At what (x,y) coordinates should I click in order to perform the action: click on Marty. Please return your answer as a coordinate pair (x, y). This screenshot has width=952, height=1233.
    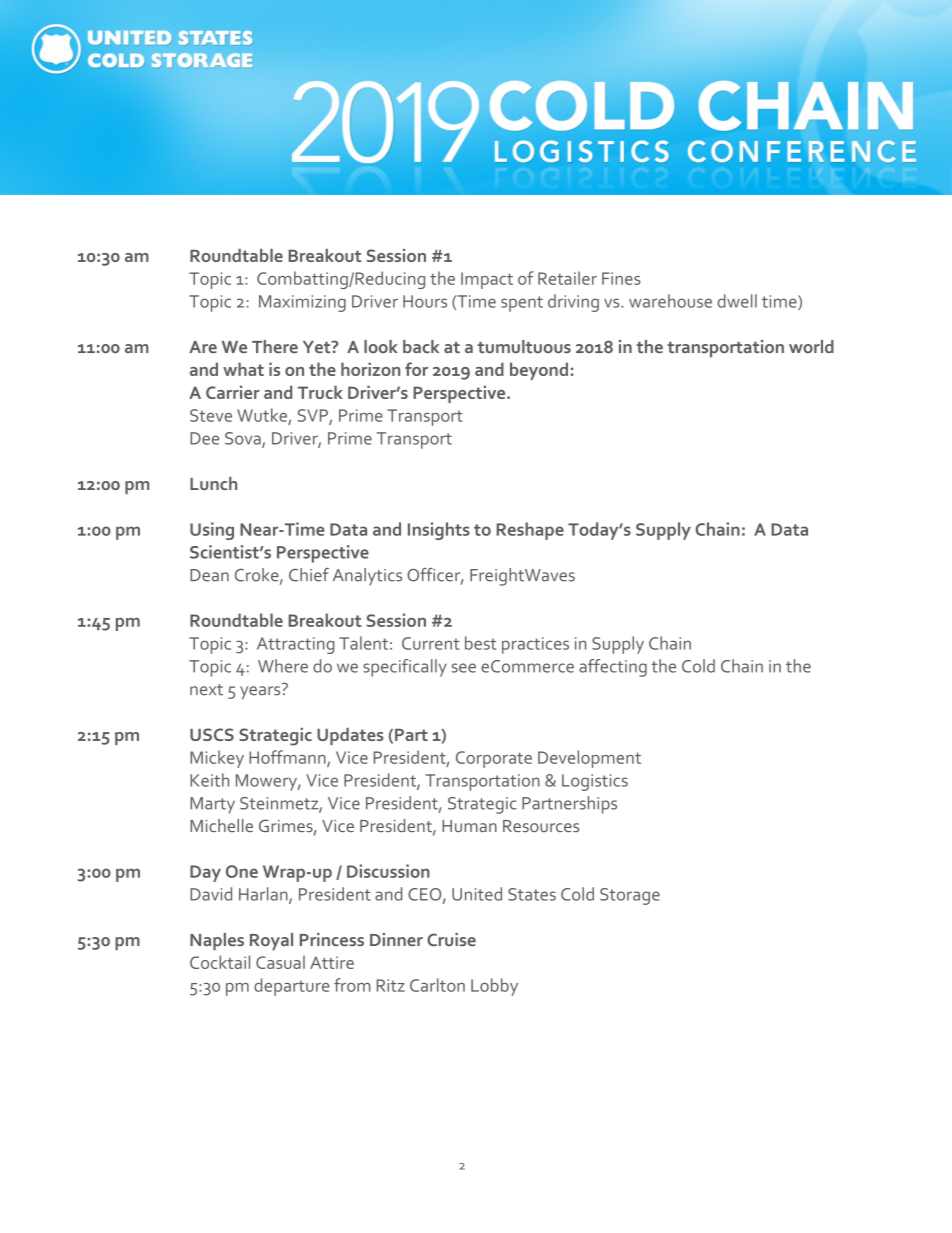
    Looking at the image, I should click on (212, 805).
